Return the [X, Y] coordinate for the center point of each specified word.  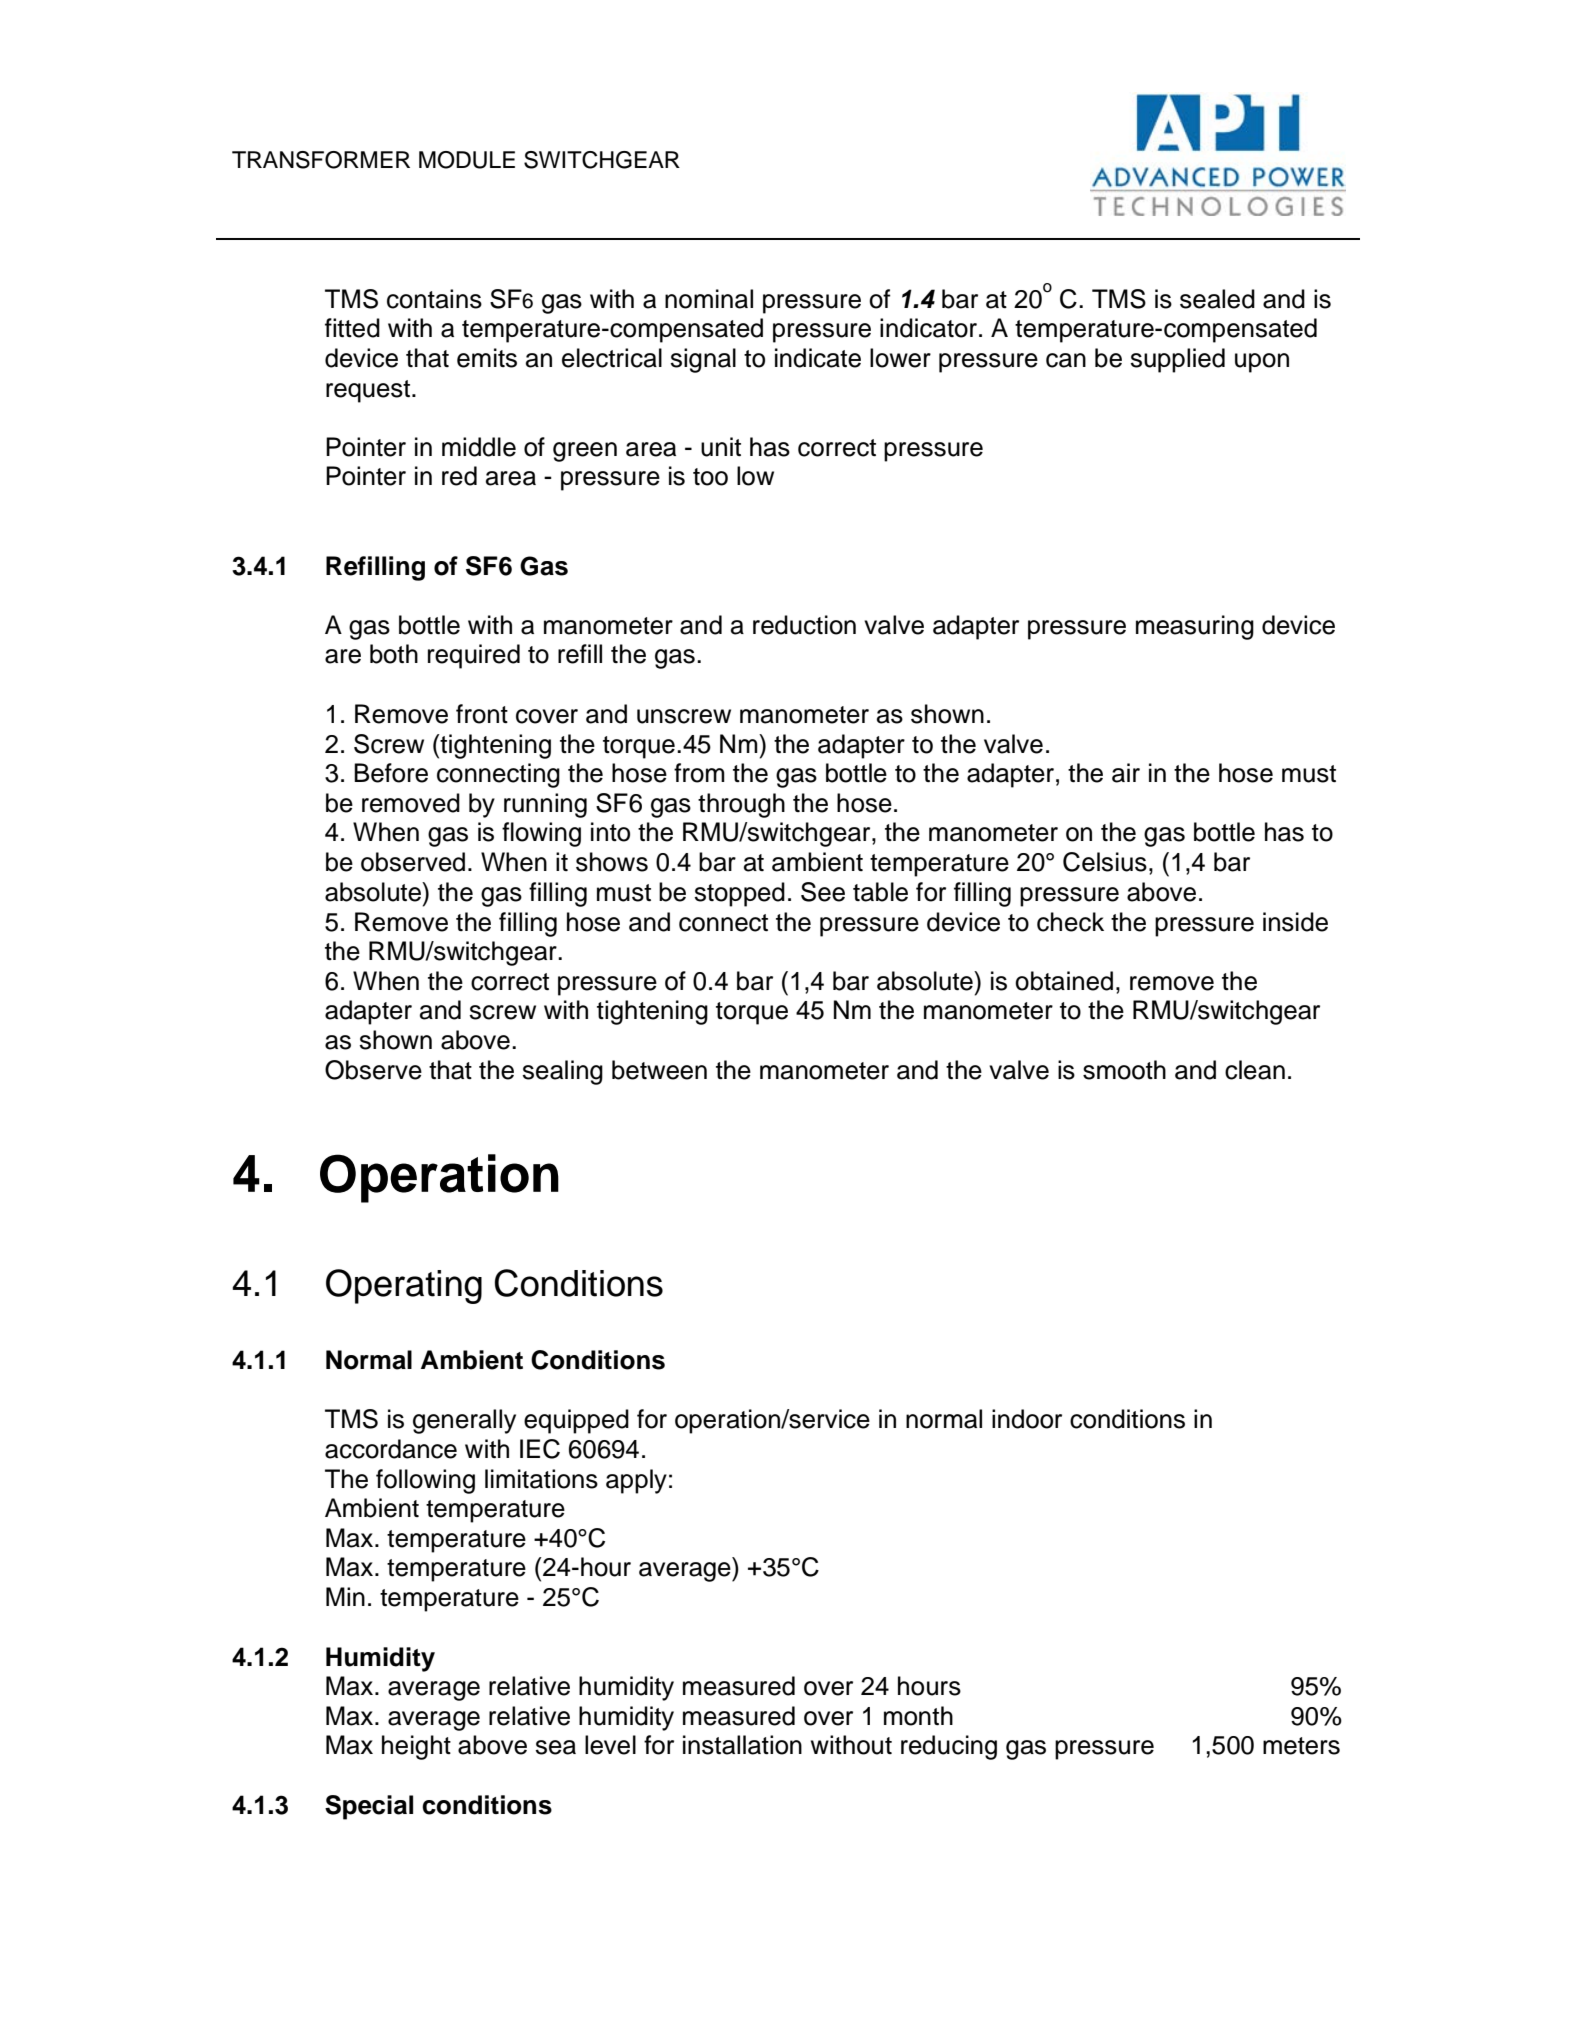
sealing [562, 1072]
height [416, 1747]
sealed [1217, 299]
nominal [709, 299]
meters [1301, 1746]
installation [742, 1745]
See [823, 892]
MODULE [467, 160]
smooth [1124, 1070]
